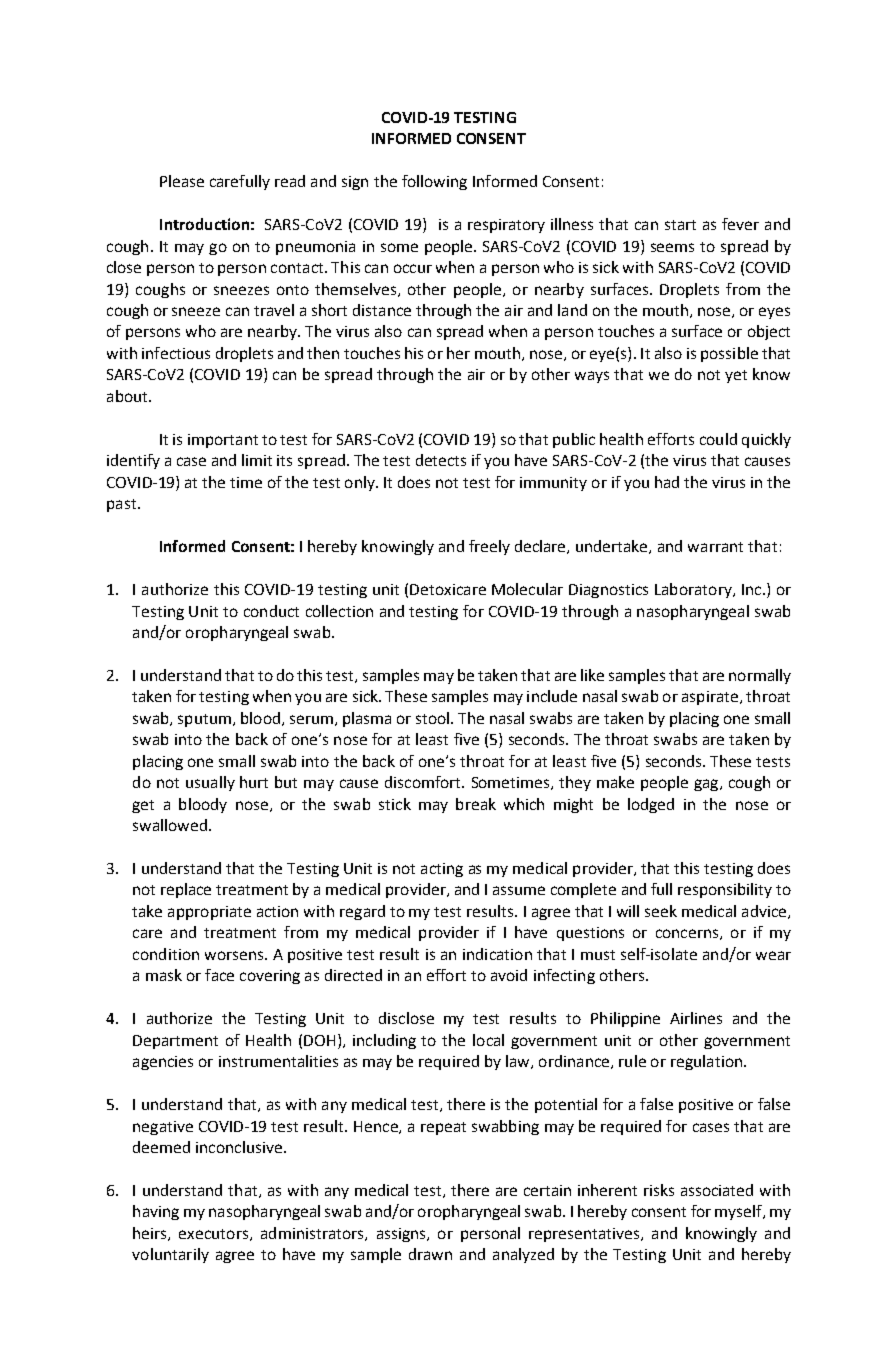 The height and width of the screenshot is (1371, 896). I want to click on drawn, so click(430, 1254).
